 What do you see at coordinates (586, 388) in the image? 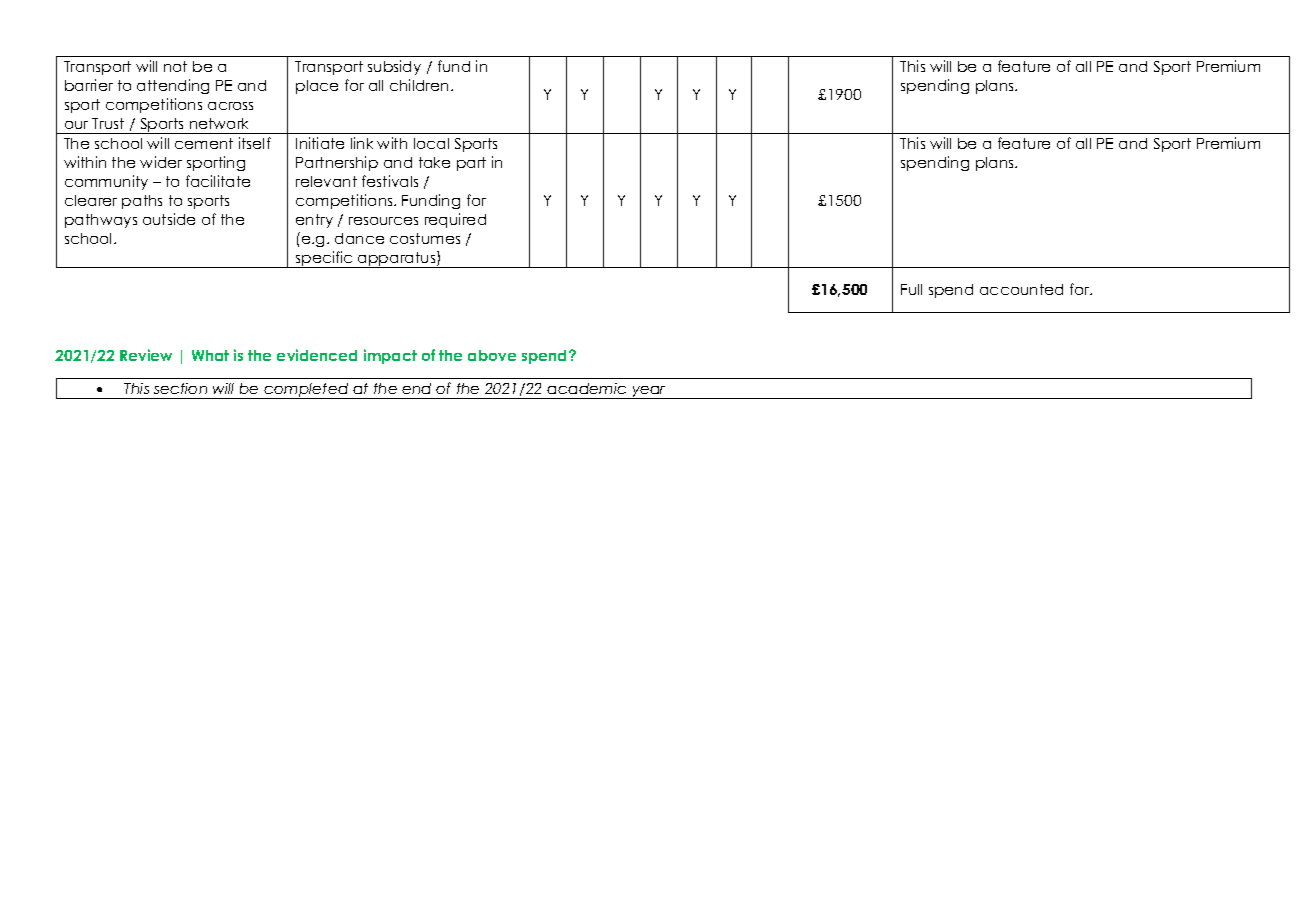
I see `academic` at bounding box center [586, 388].
